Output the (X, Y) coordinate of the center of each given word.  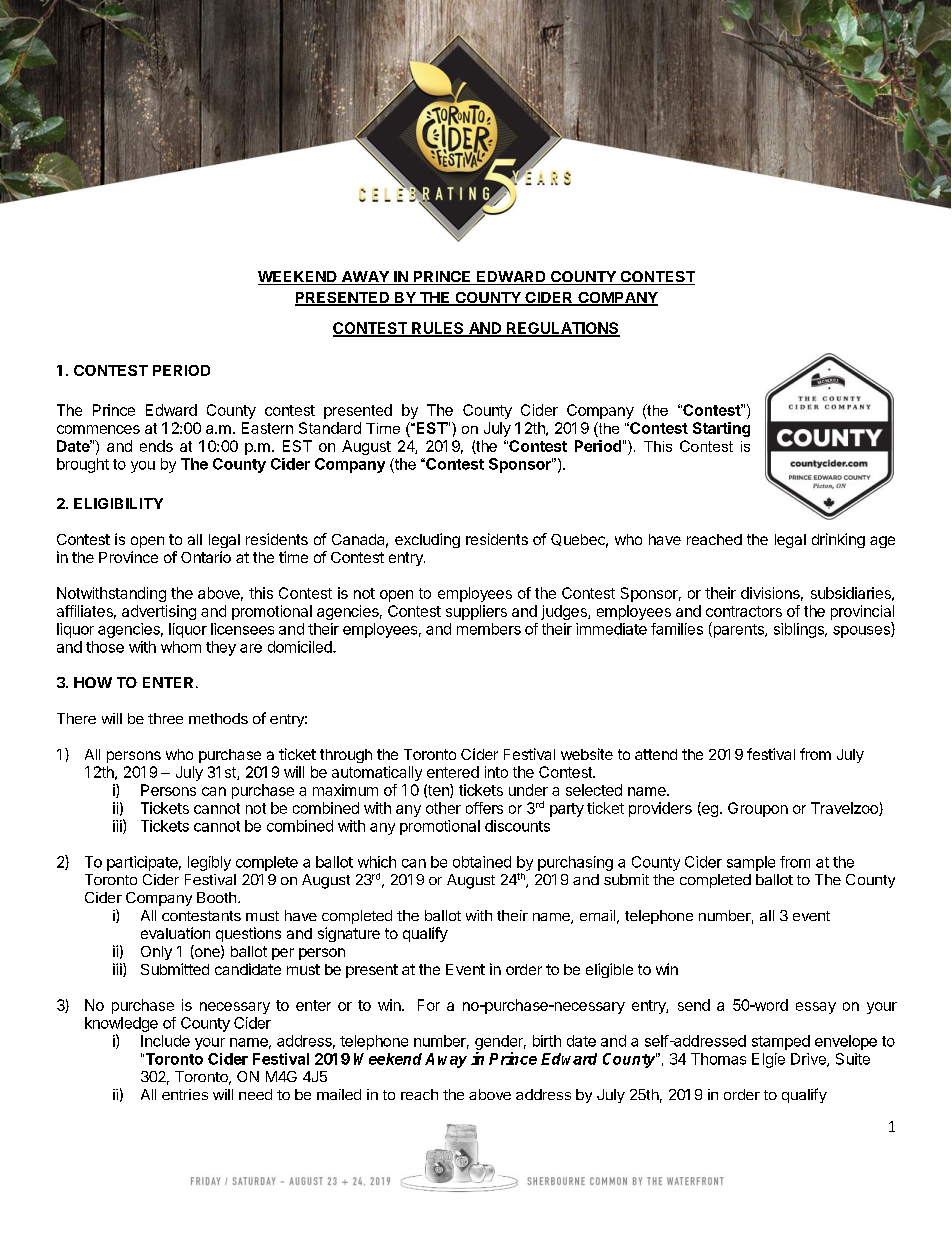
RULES (438, 329)
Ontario (206, 557)
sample (751, 863)
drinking (838, 540)
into (496, 772)
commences (98, 429)
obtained (482, 862)
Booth (216, 897)
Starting (721, 429)
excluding (427, 540)
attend (656, 754)
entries (185, 1094)
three (165, 718)
